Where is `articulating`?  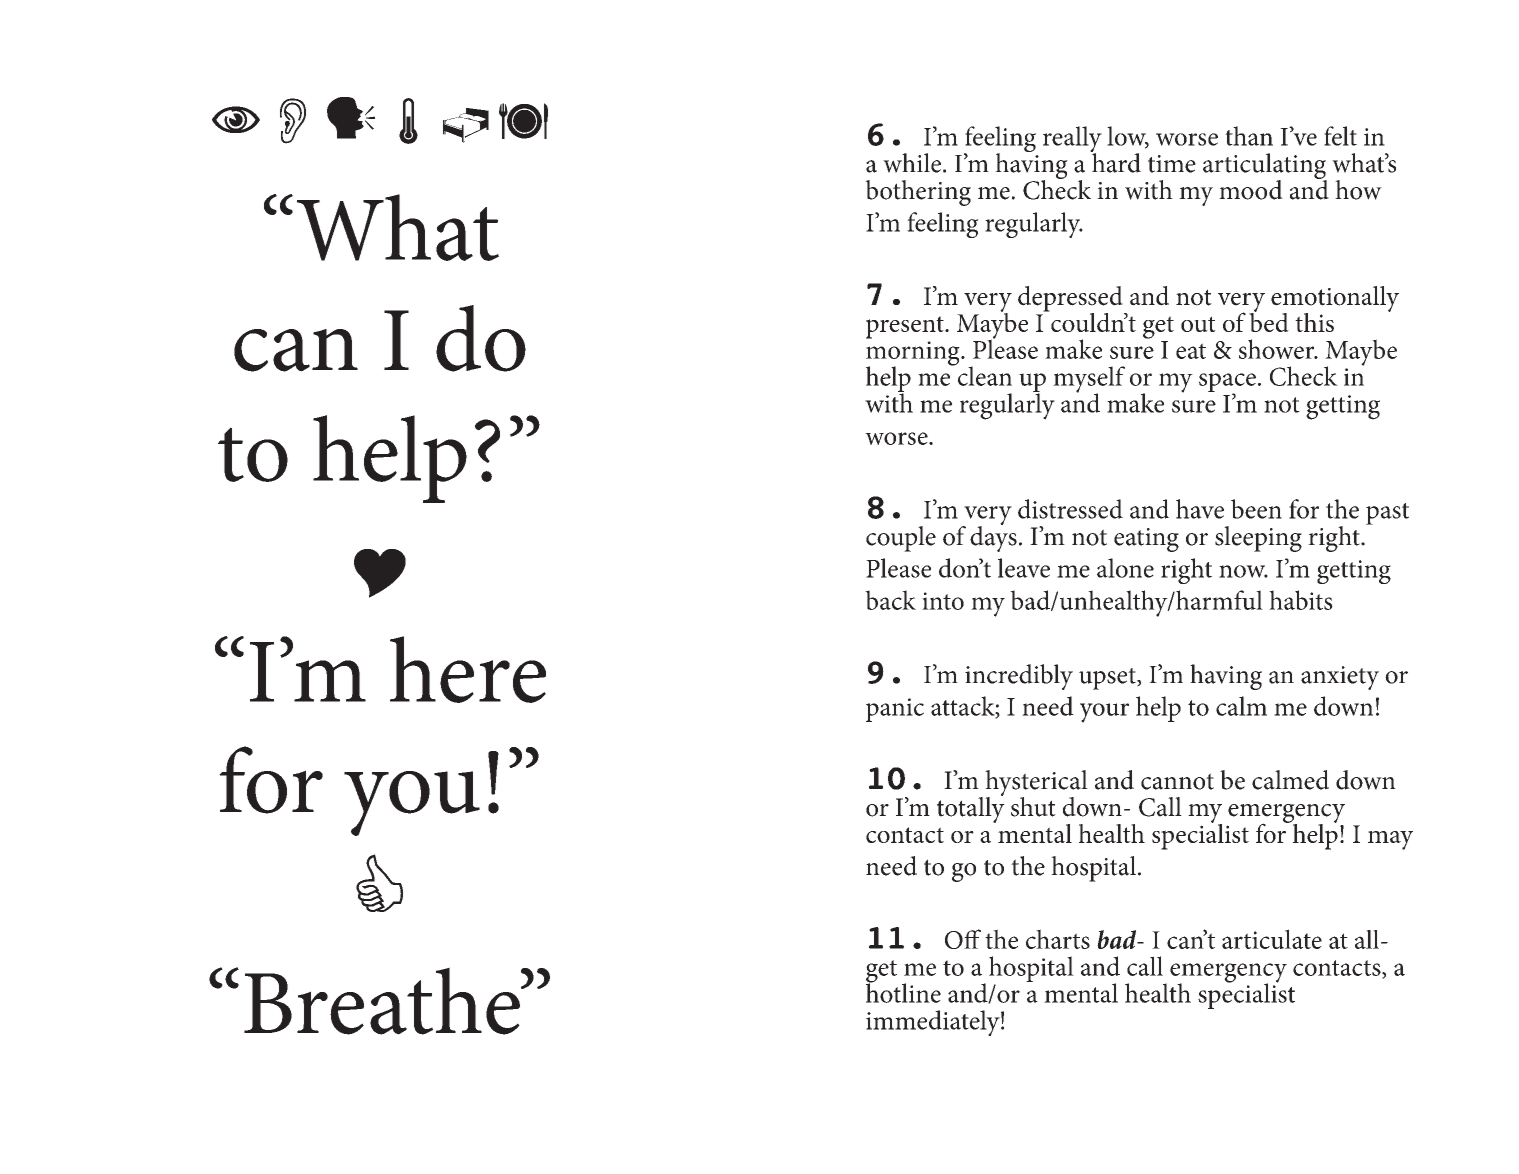
articulating is located at coordinates (1265, 167).
